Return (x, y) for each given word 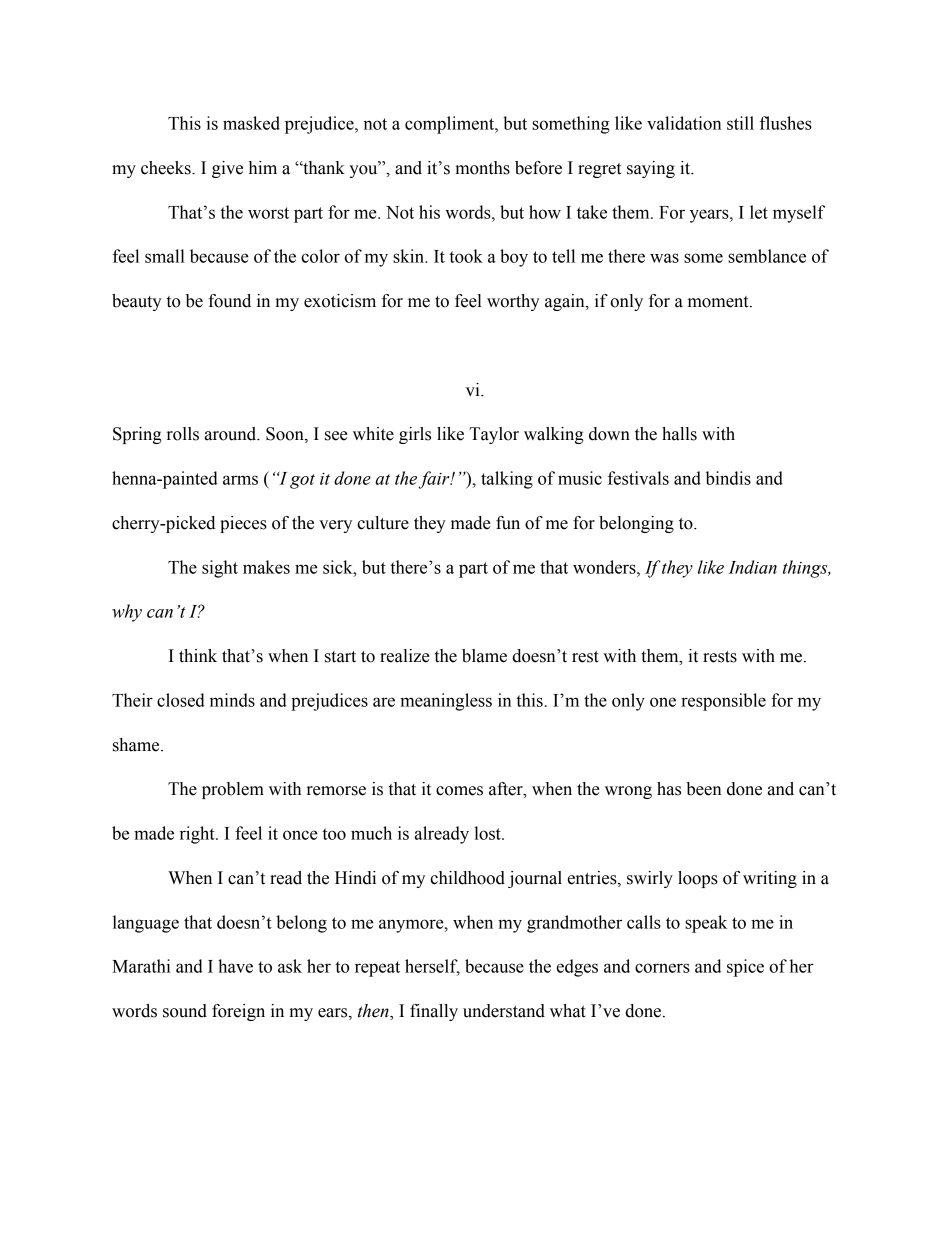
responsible (723, 702)
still (740, 123)
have (235, 966)
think (198, 656)
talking (507, 480)
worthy (513, 302)
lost (488, 833)
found (229, 301)
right (198, 835)
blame (484, 656)
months (482, 168)
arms (240, 480)
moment (719, 302)
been (704, 789)
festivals (638, 478)
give (227, 169)
